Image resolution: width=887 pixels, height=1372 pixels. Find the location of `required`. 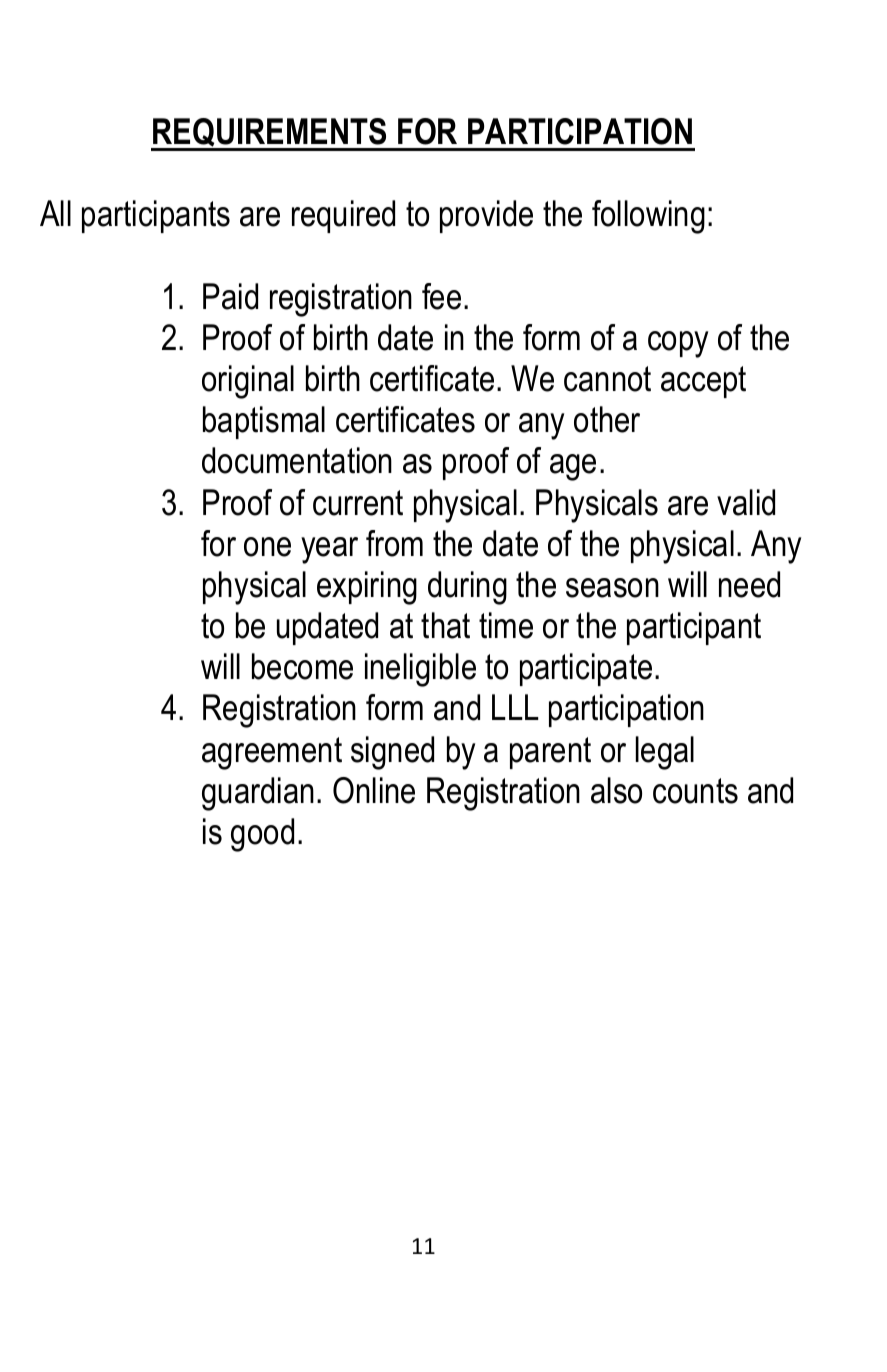

required is located at coordinates (343, 216).
